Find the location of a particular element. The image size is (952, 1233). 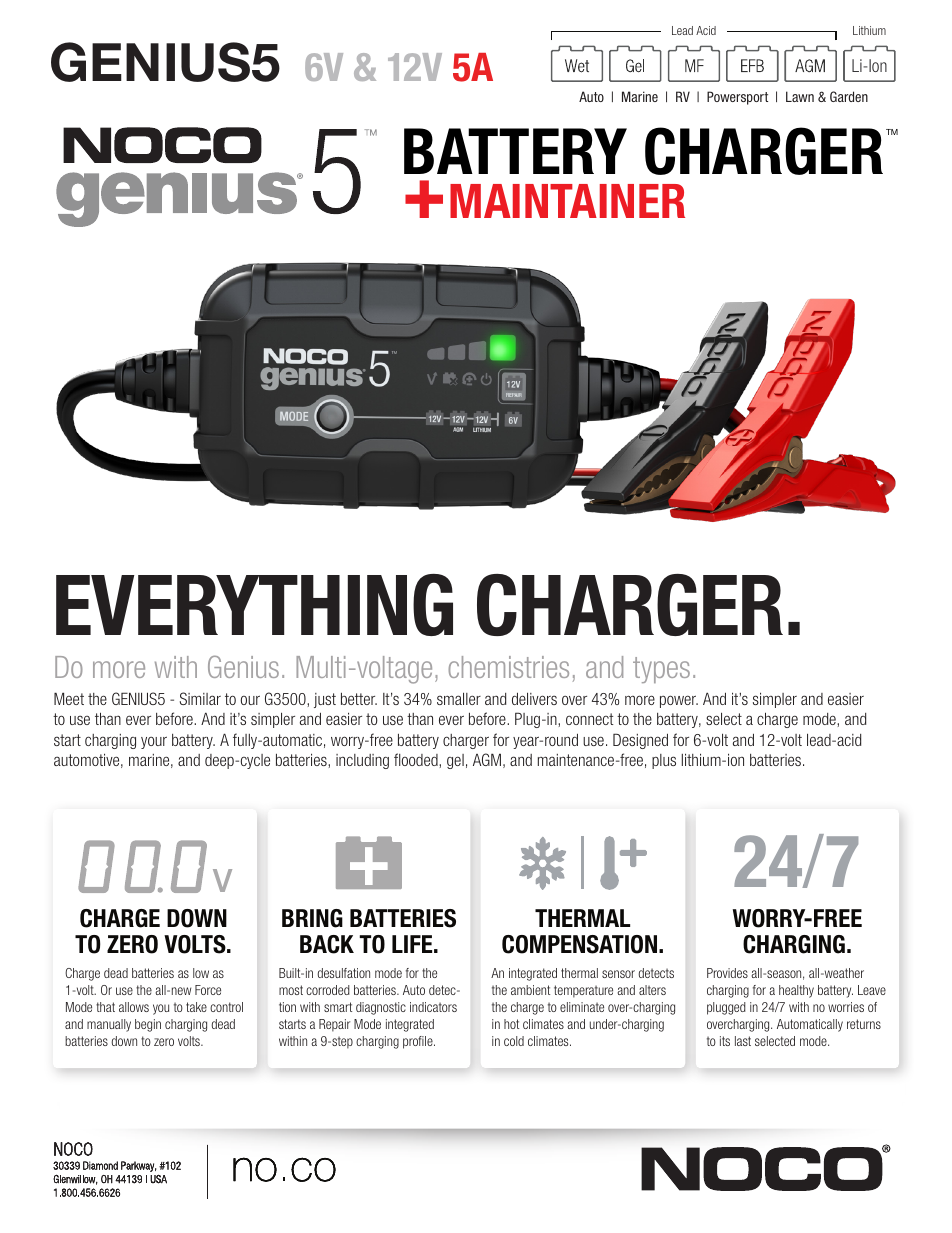

Meet is located at coordinates (69, 698).
